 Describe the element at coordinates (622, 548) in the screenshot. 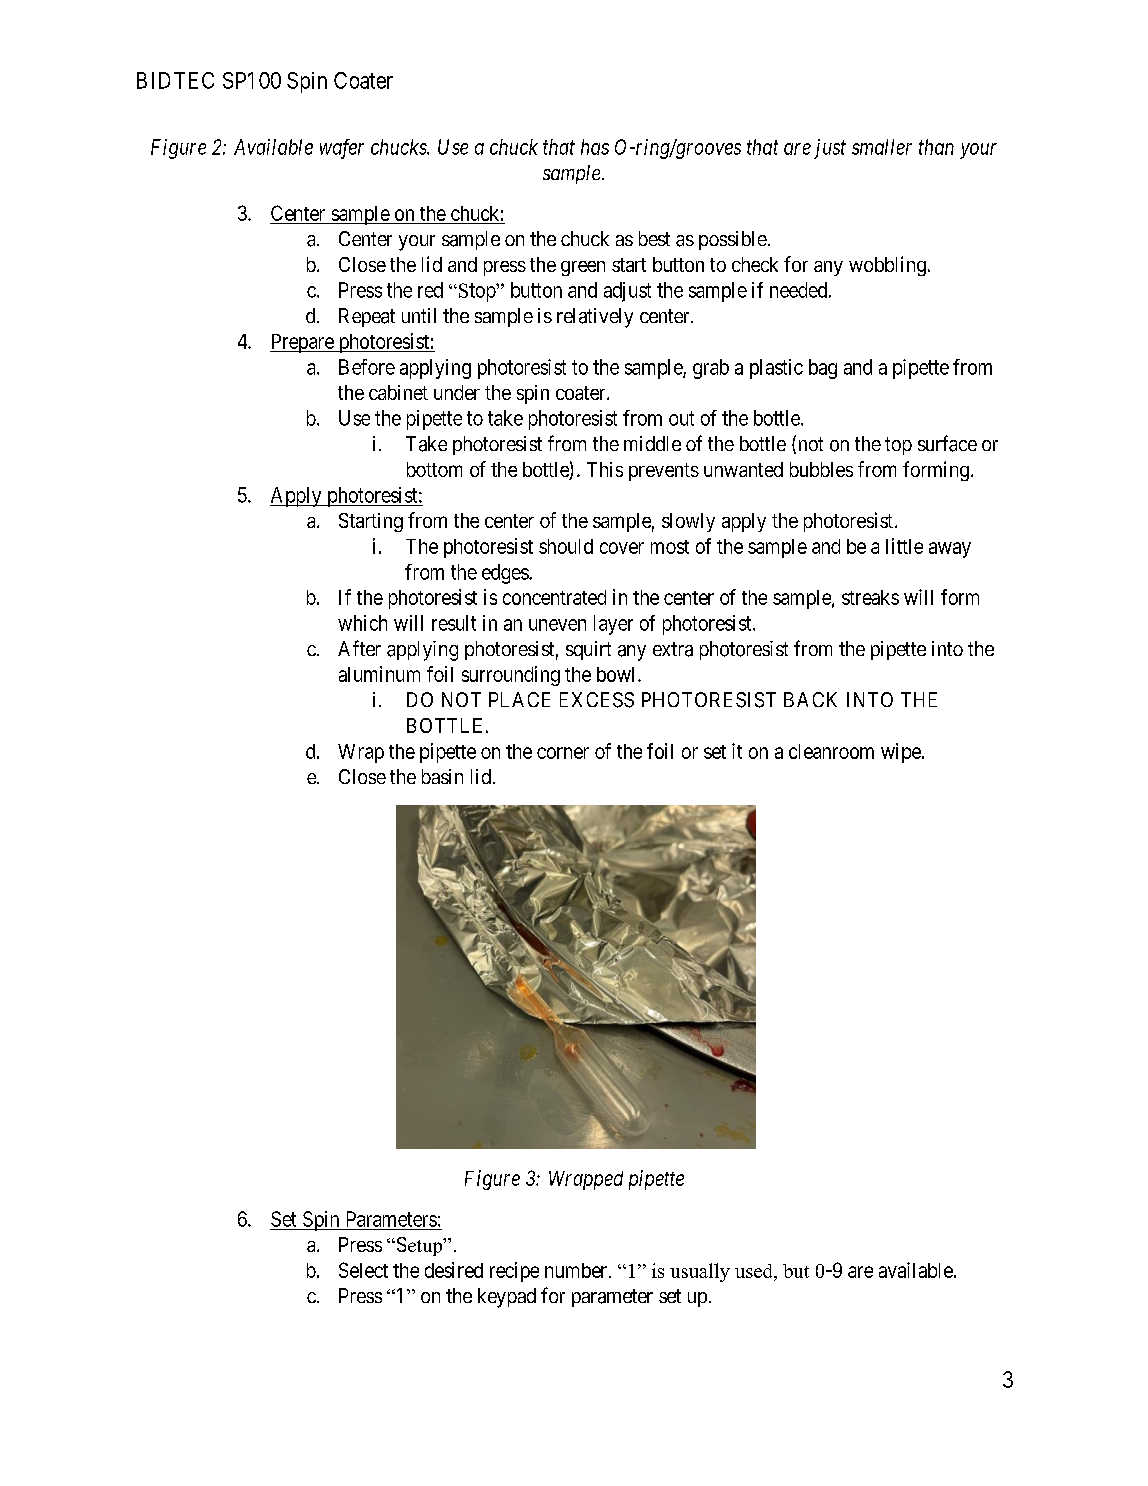

I see `cover` at that location.
